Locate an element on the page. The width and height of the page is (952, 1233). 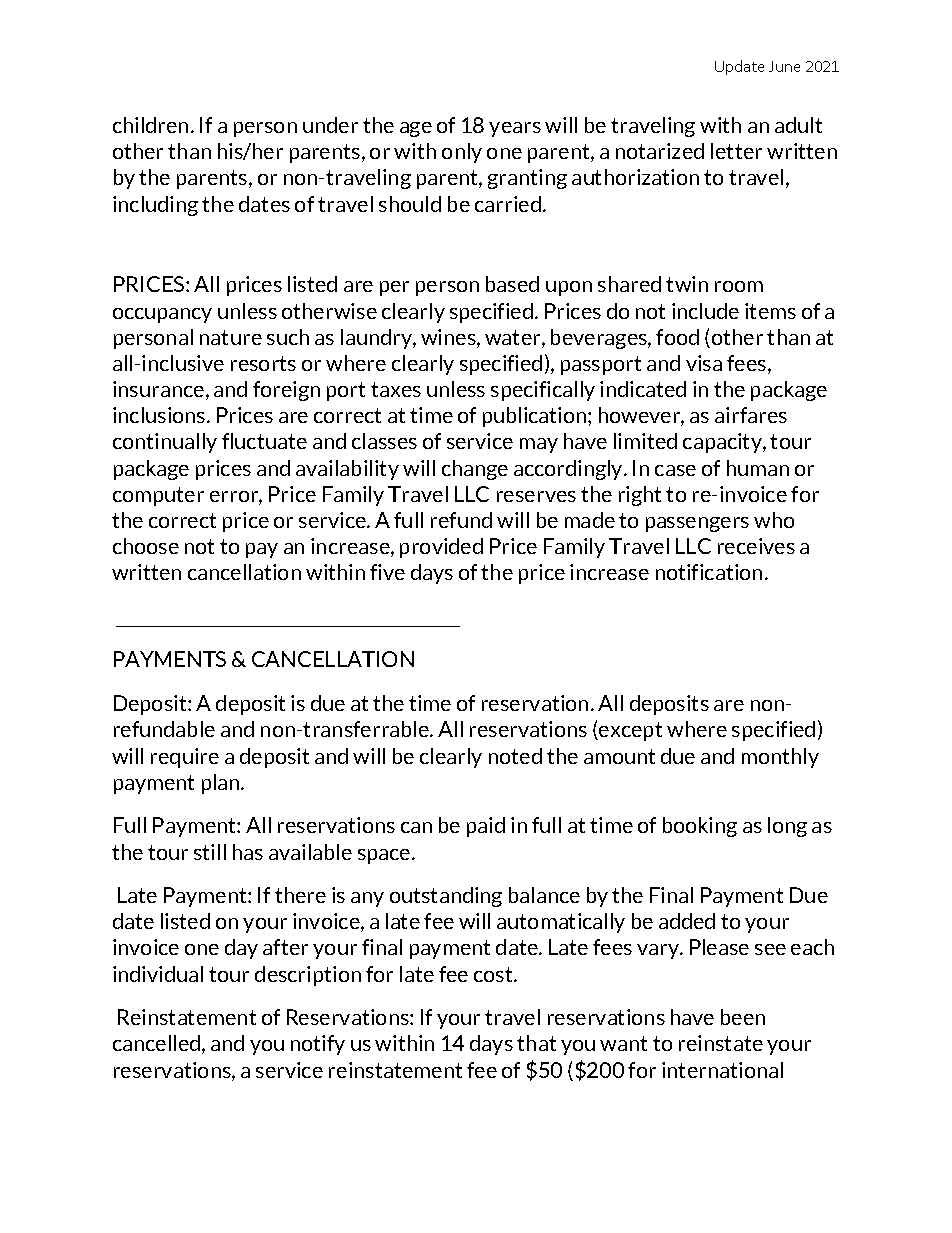
publication is located at coordinates (536, 417).
